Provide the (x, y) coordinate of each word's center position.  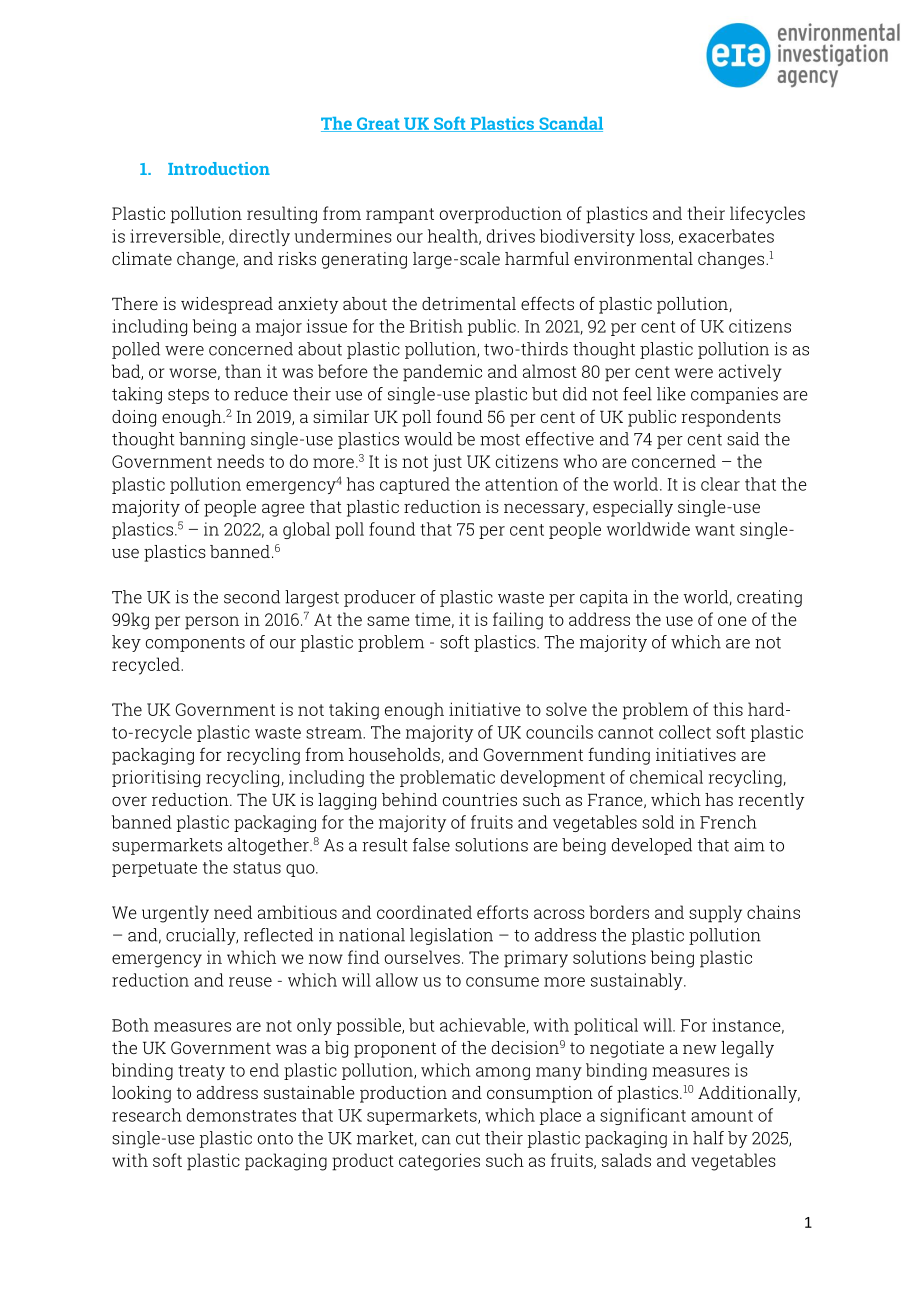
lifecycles (767, 215)
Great (378, 124)
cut (468, 1139)
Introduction (219, 168)
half (708, 1138)
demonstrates (241, 1115)
